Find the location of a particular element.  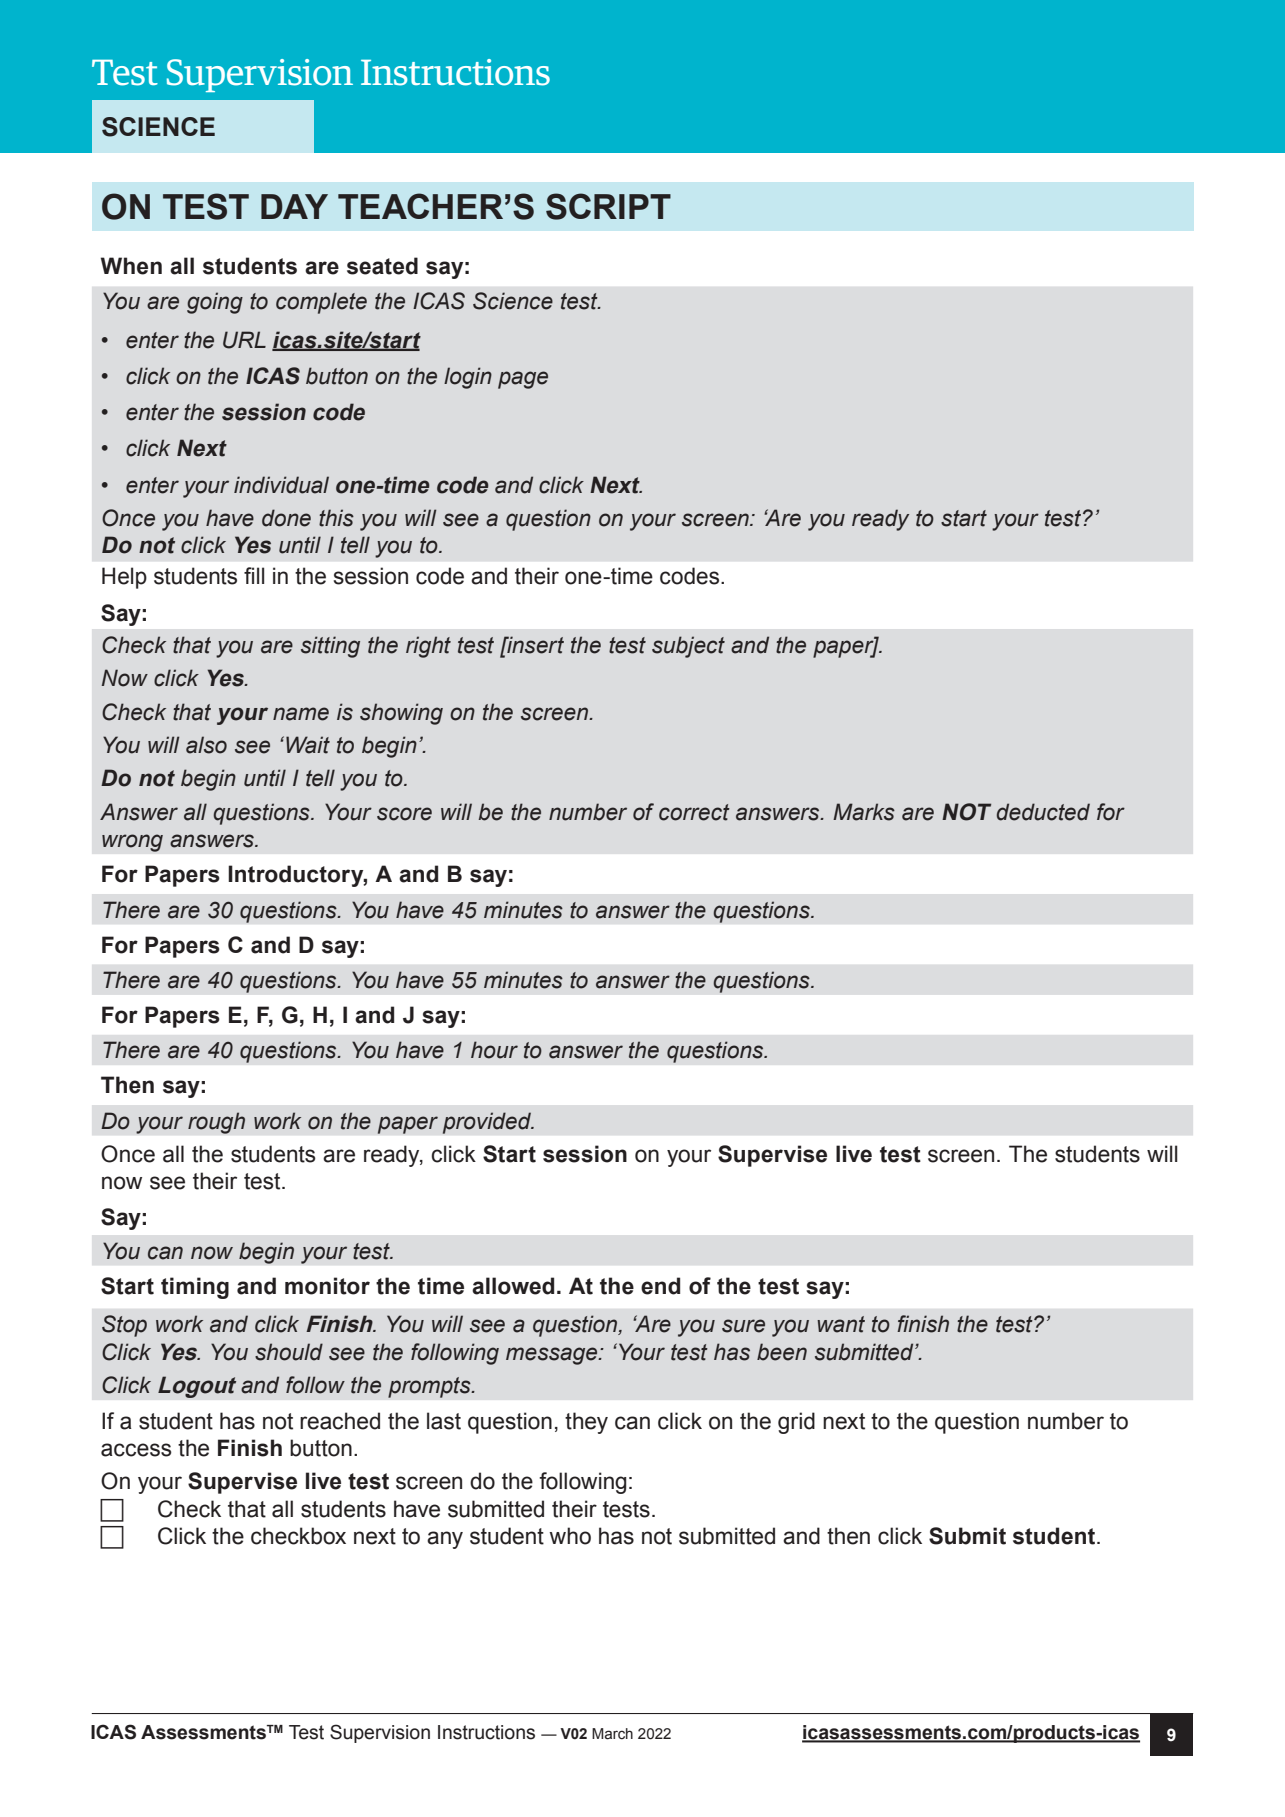

page is located at coordinates (523, 380).
